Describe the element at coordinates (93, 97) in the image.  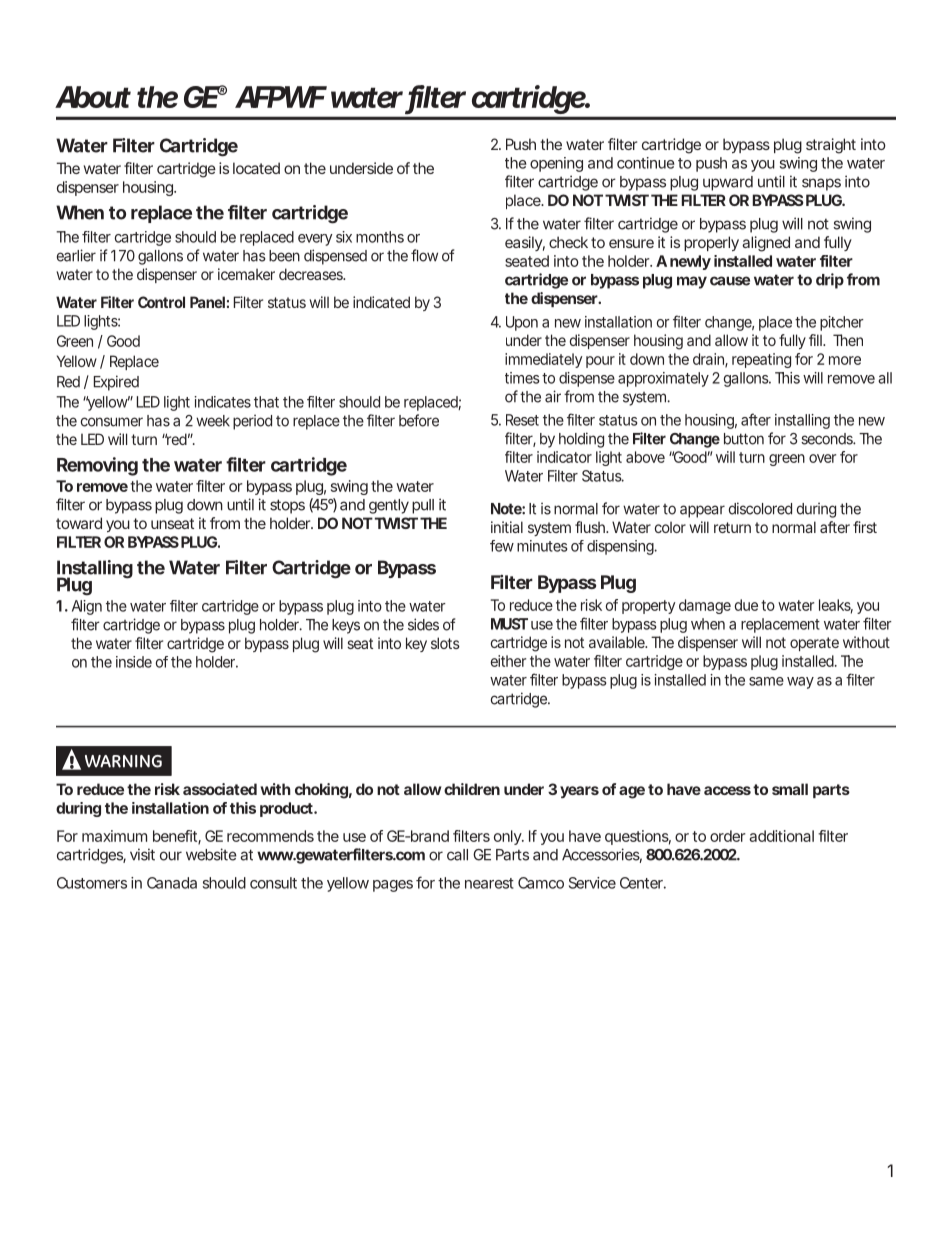
I see `About` at that location.
